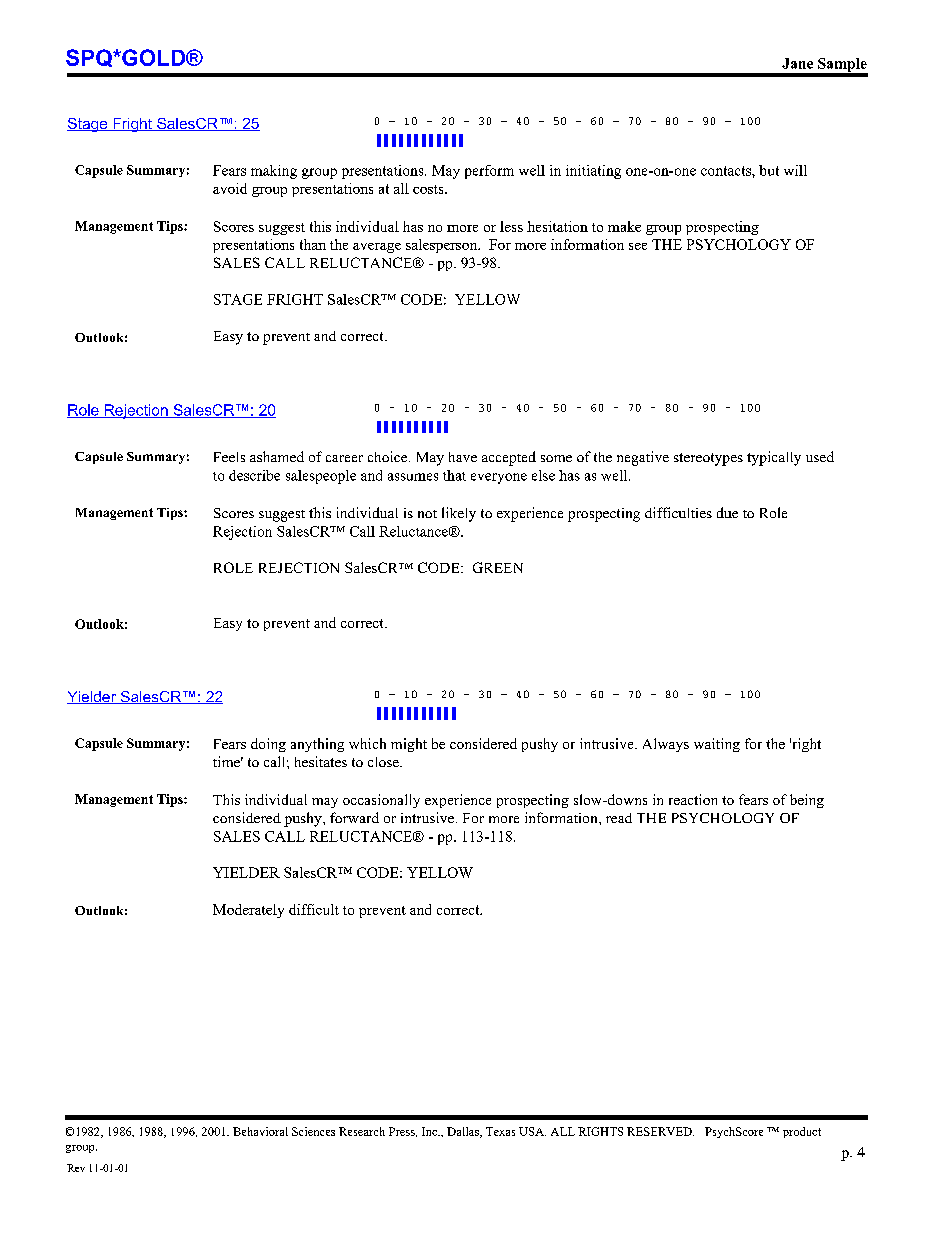 Image resolution: width=952 pixels, height=1233 pixels. What do you see at coordinates (693, 799) in the image?
I see `reaction` at bounding box center [693, 799].
